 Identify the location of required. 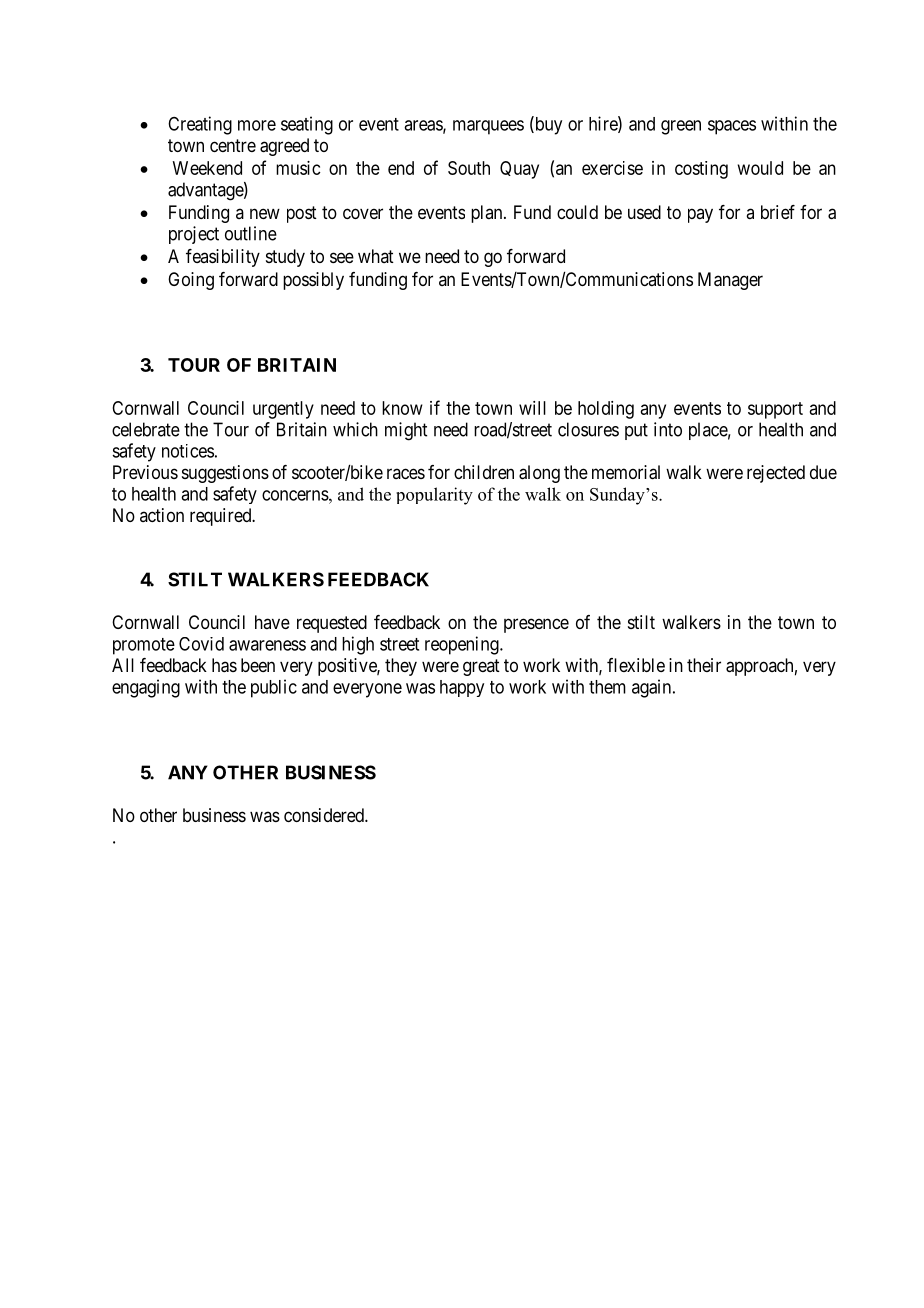
(222, 517).
